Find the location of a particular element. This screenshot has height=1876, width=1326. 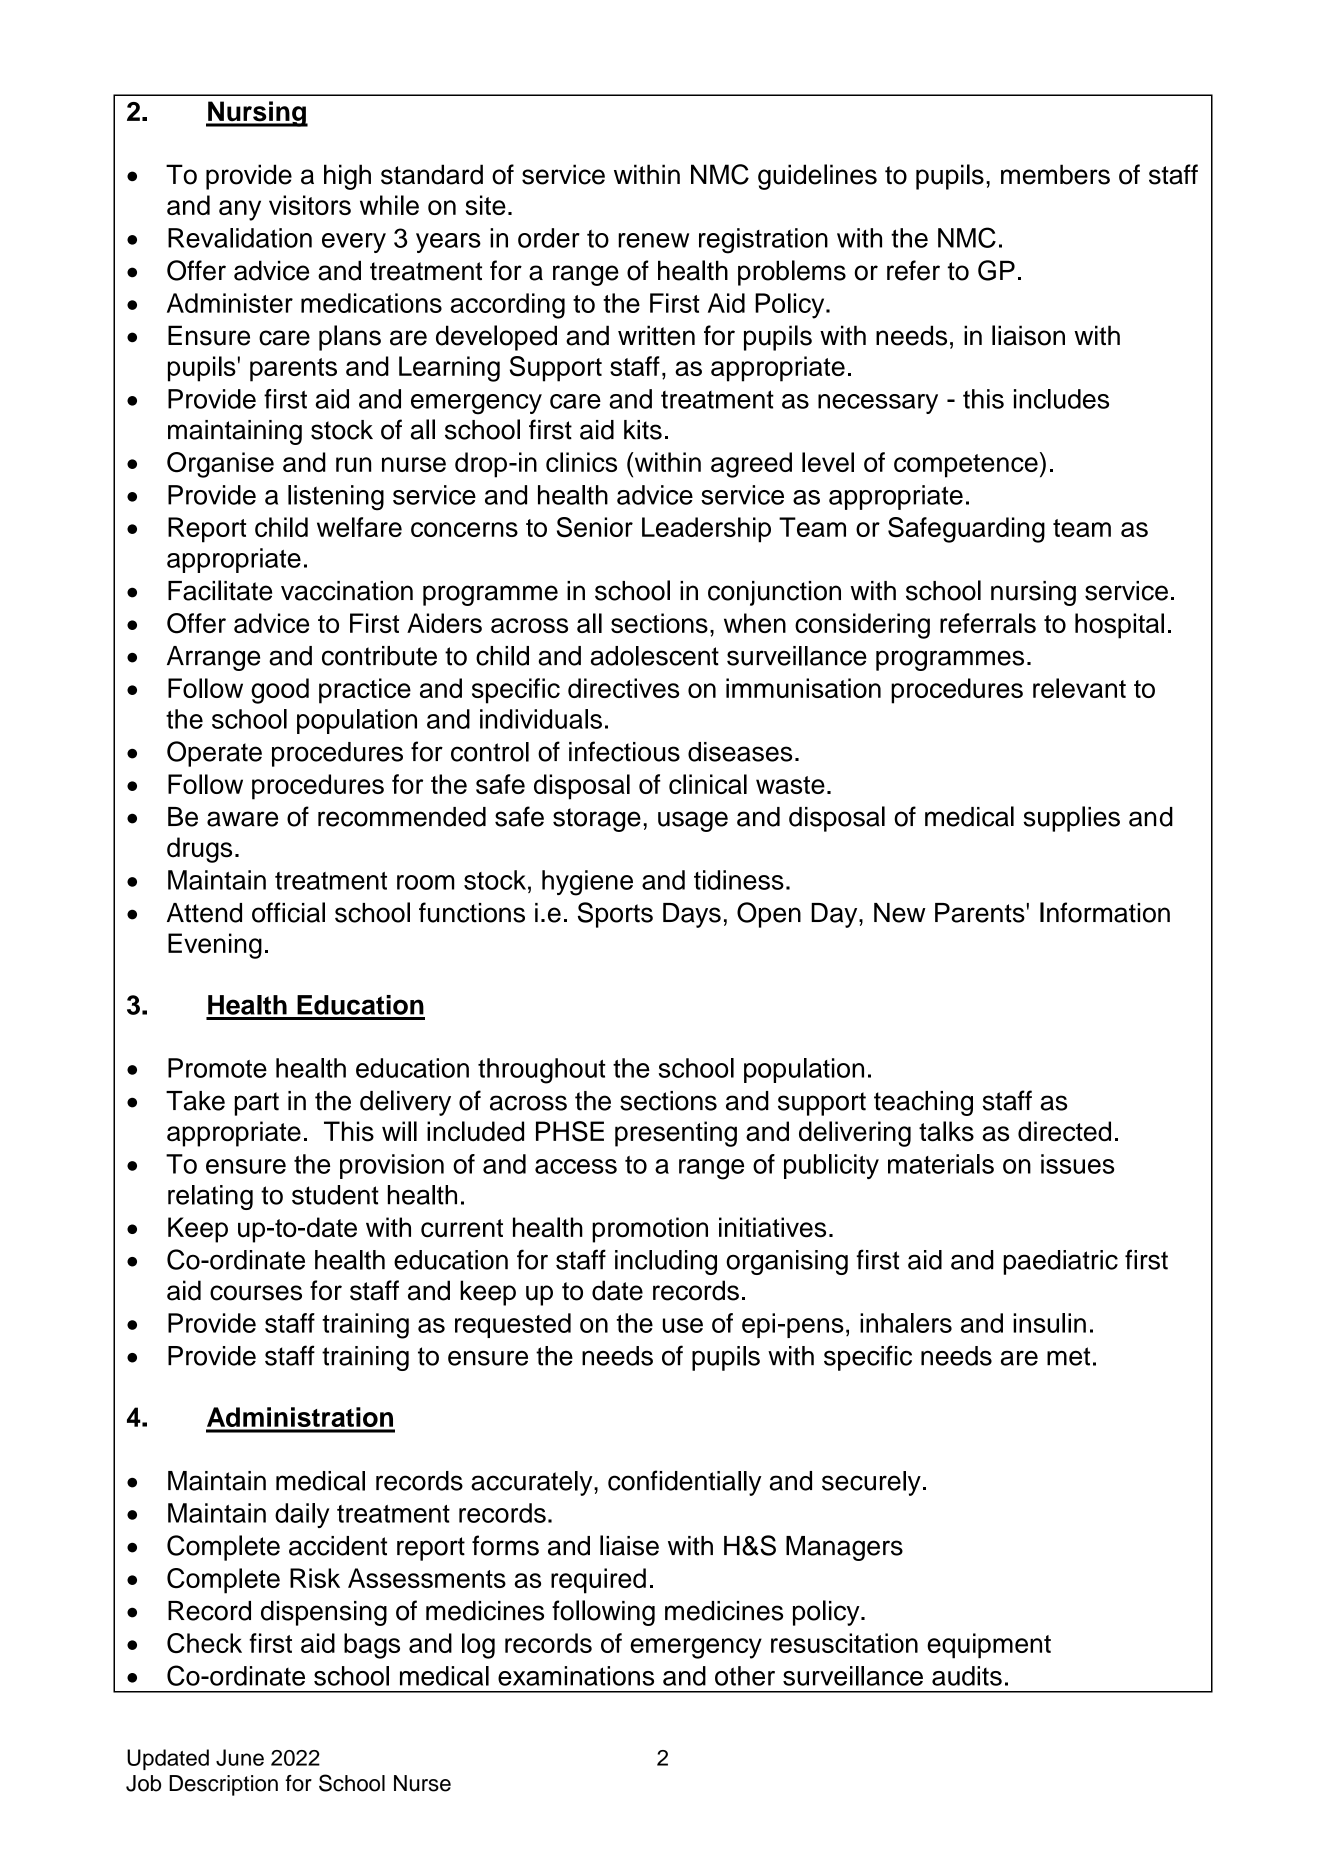

Facilitate is located at coordinates (220, 590).
